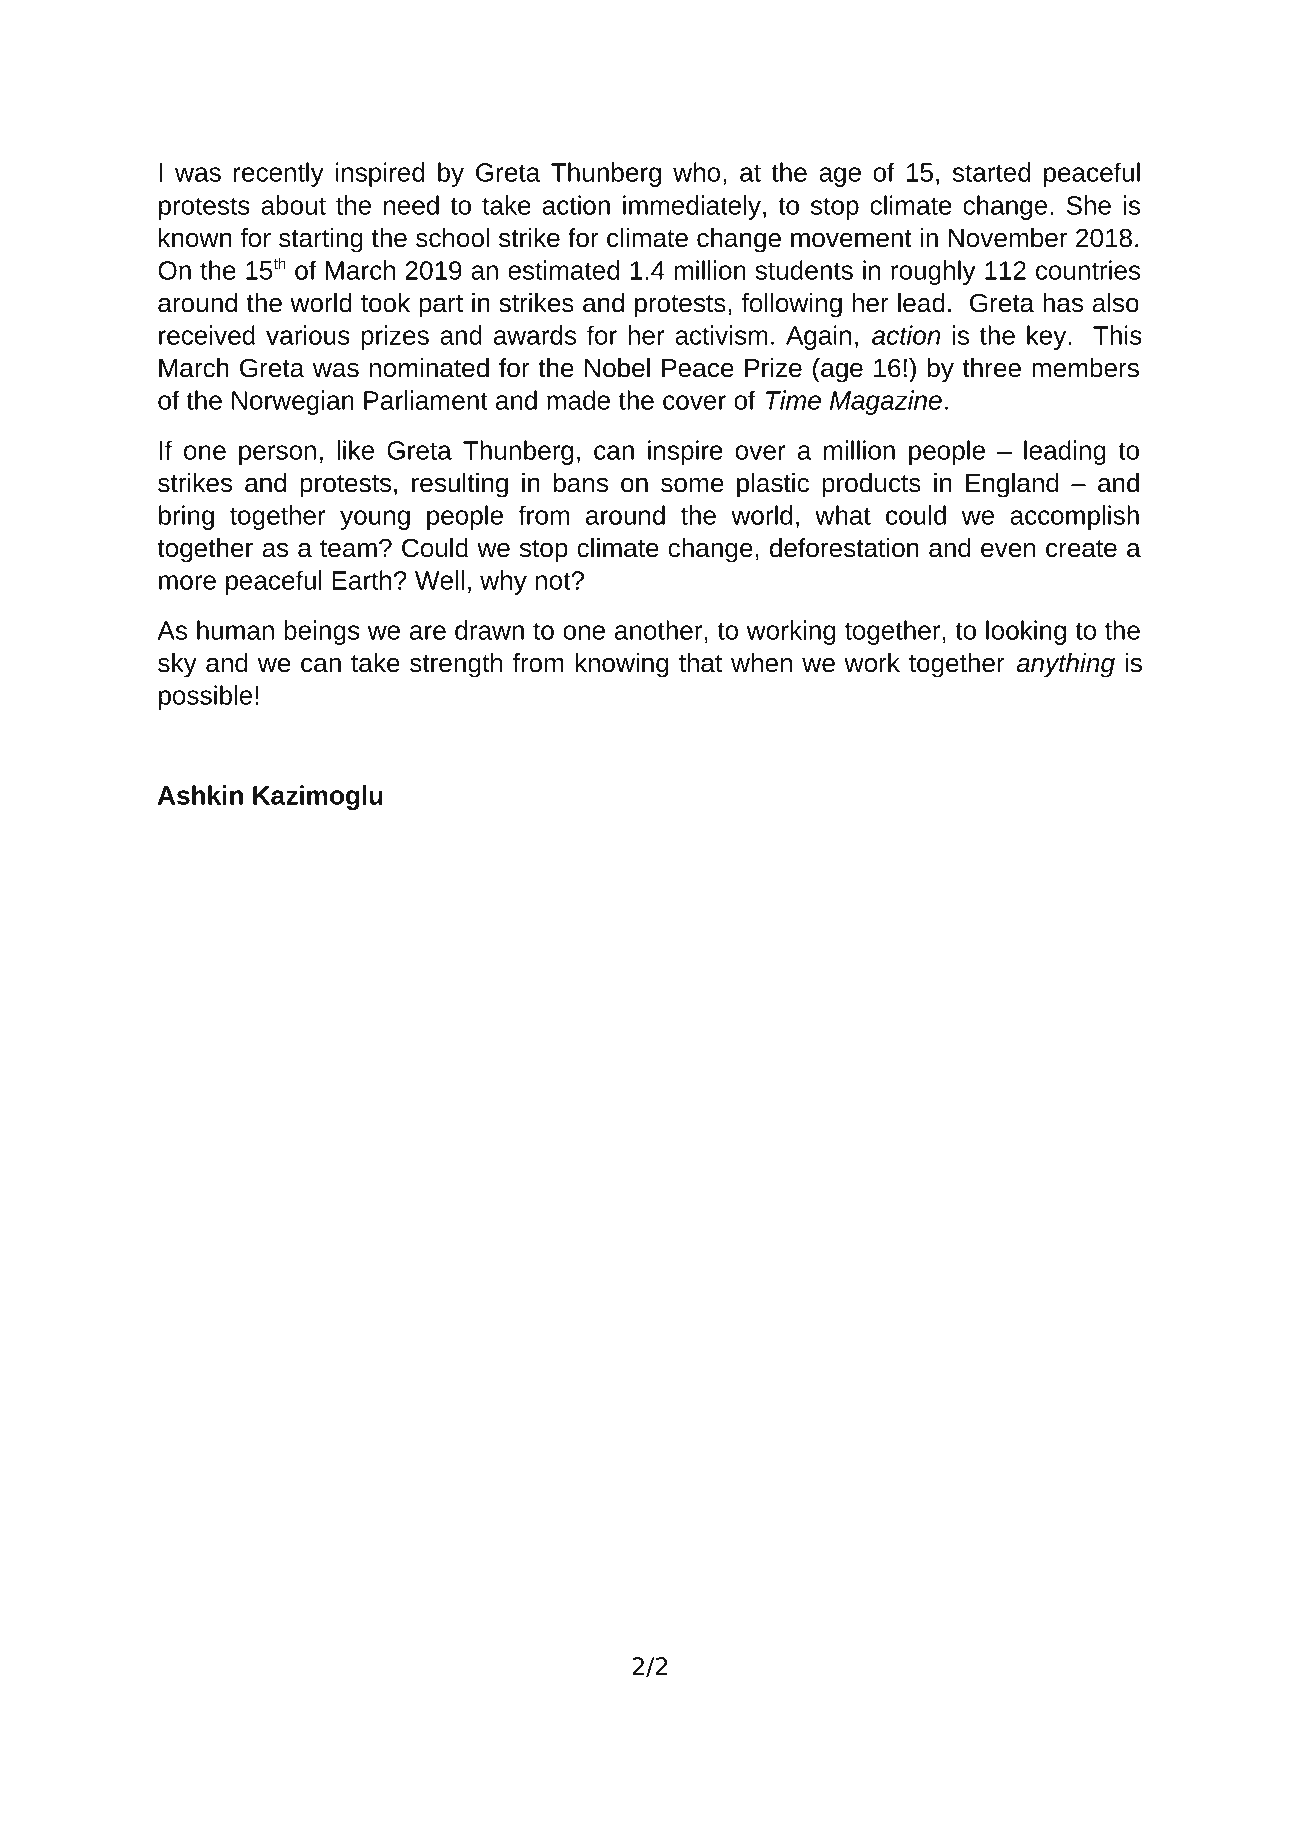 Image resolution: width=1300 pixels, height=1838 pixels. What do you see at coordinates (693, 207) in the image?
I see `immediately` at bounding box center [693, 207].
